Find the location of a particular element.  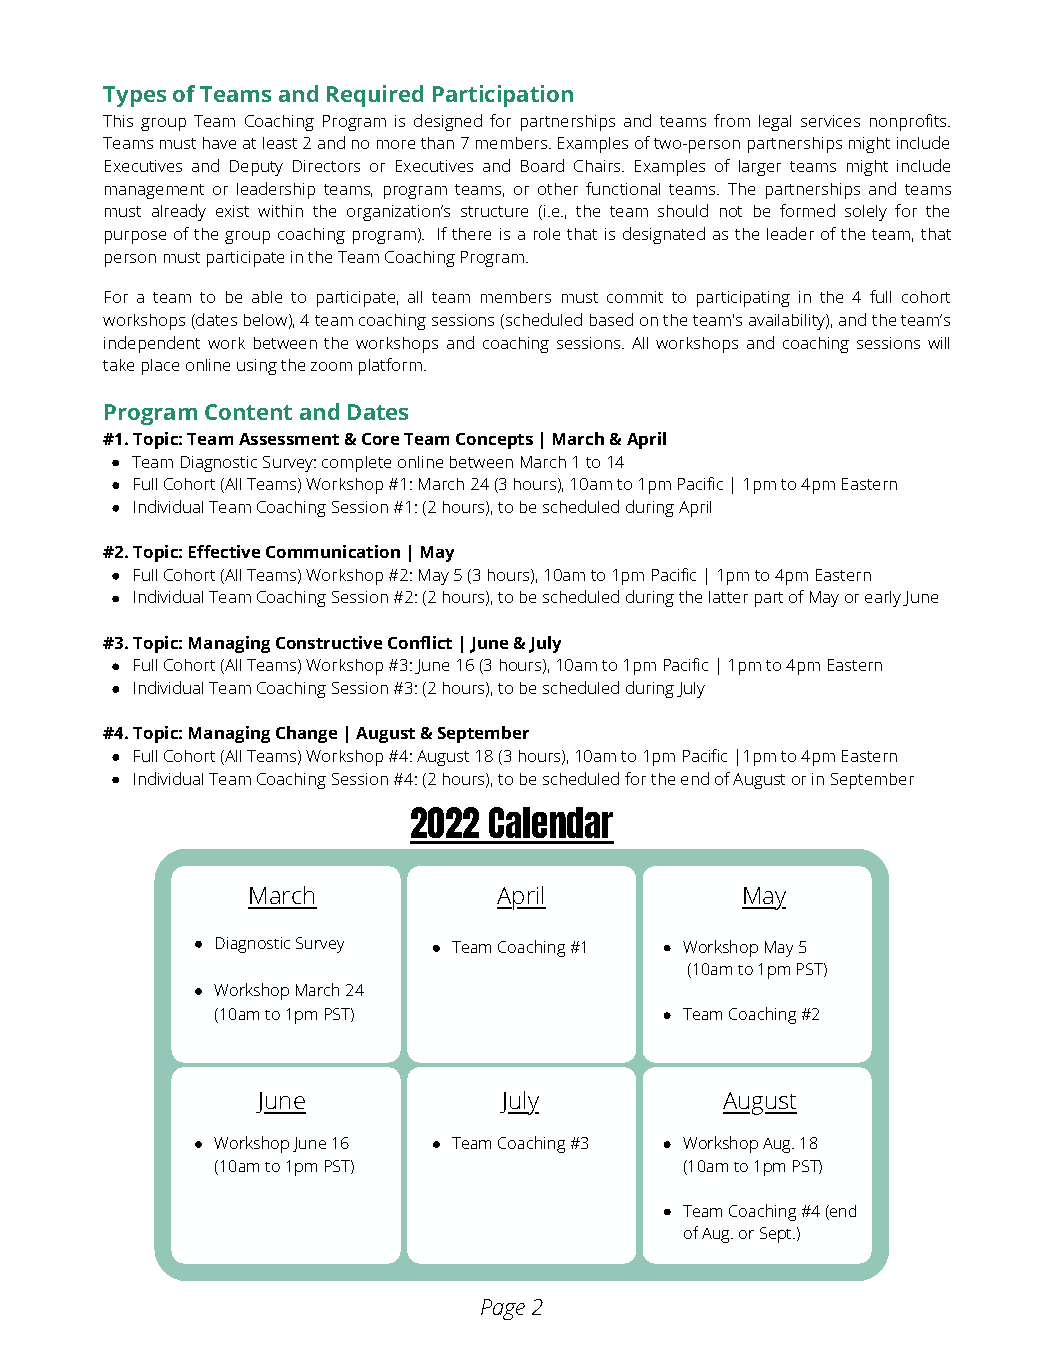

Change is located at coordinates (306, 734).
